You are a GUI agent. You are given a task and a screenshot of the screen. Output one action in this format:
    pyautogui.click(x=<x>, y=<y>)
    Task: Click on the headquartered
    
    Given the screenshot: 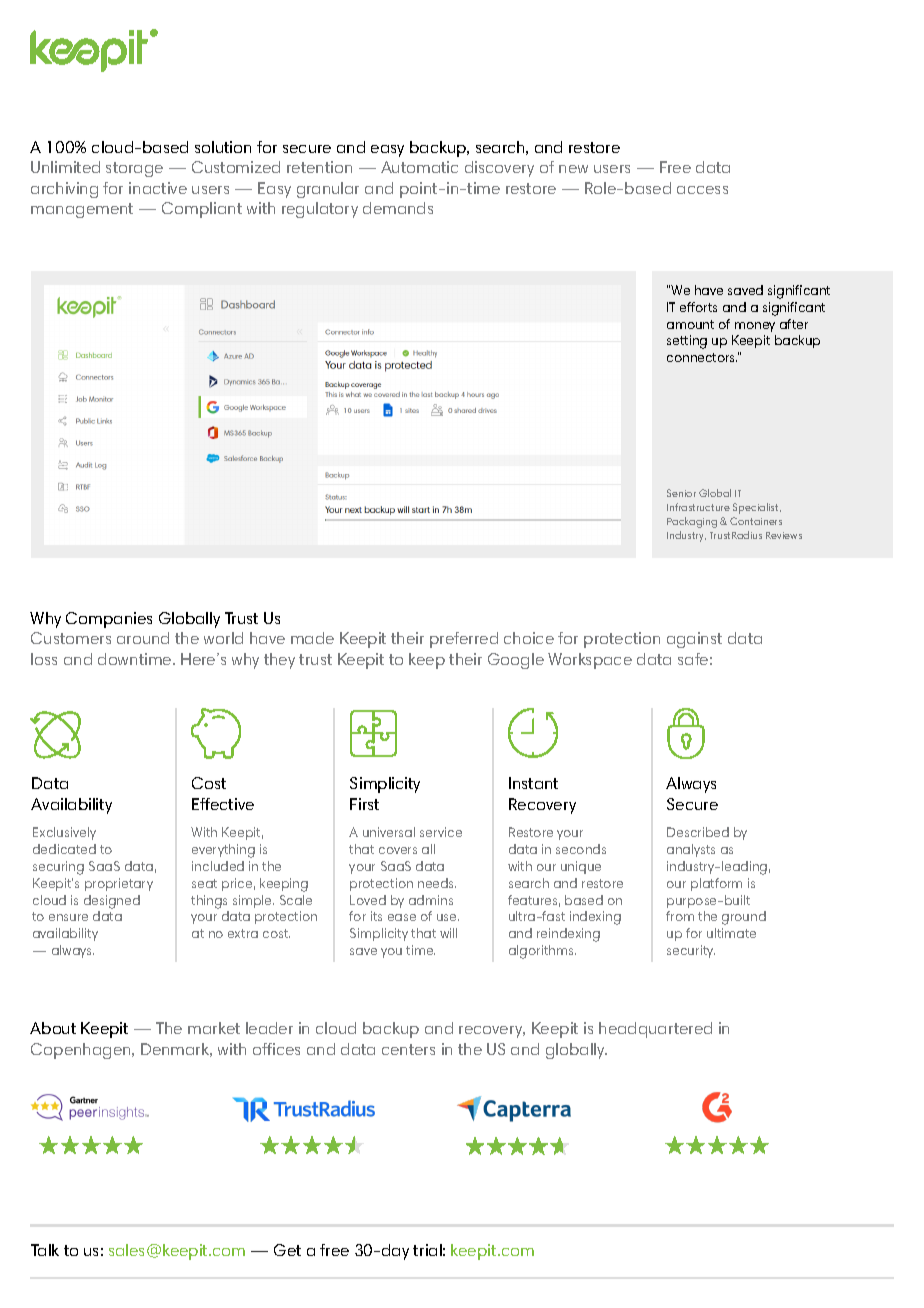 What is the action you would take?
    pyautogui.click(x=655, y=1030)
